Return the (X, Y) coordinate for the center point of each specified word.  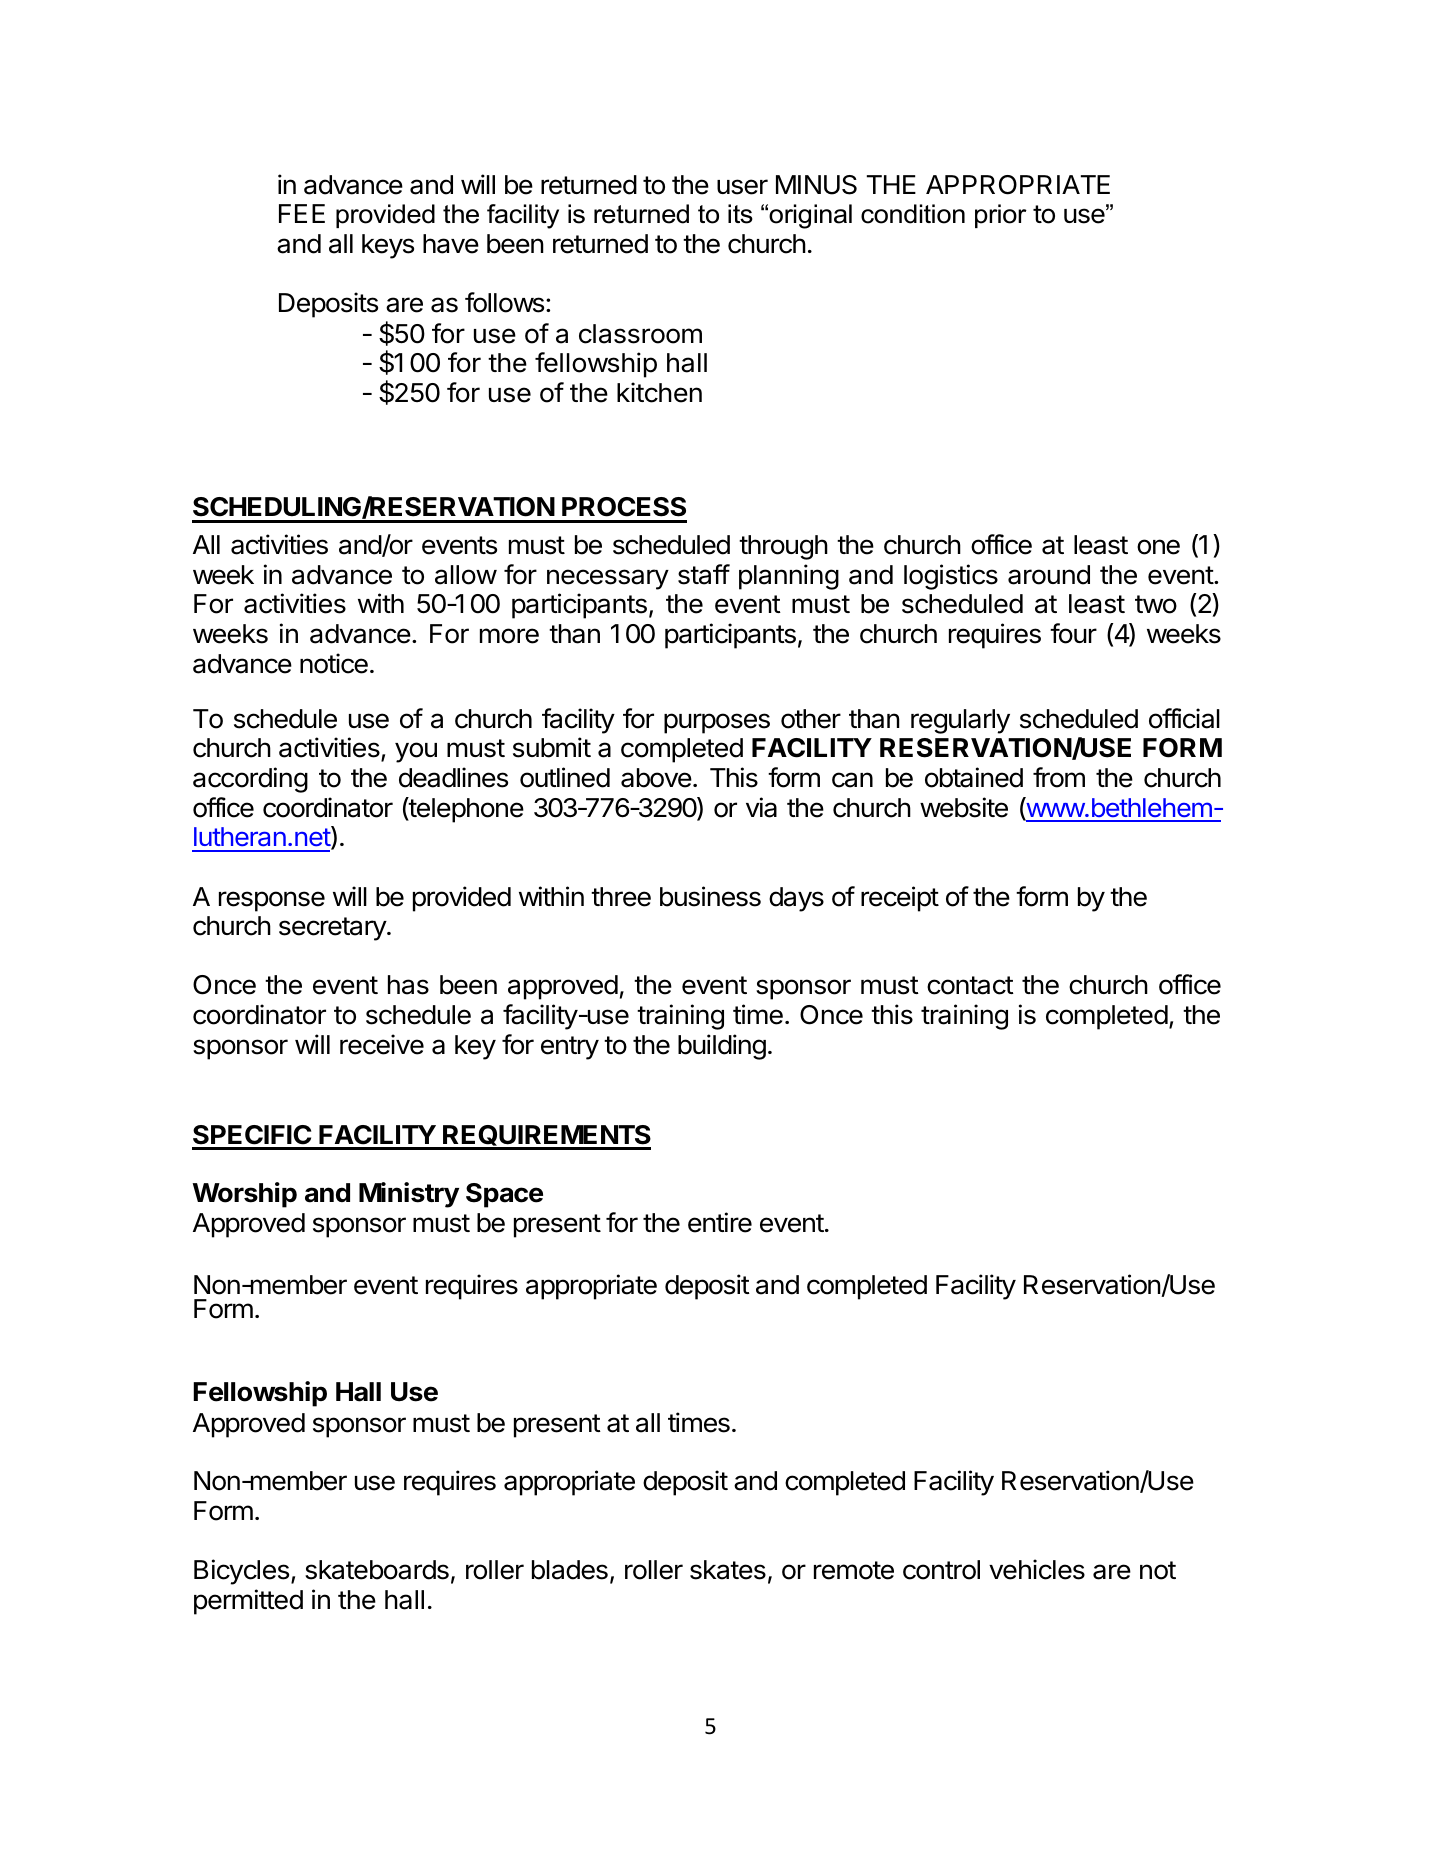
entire (720, 1222)
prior (1001, 216)
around (1049, 575)
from (1059, 777)
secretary (333, 929)
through (783, 547)
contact (970, 985)
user (742, 187)
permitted (248, 1602)
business (710, 896)
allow (466, 575)
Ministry (409, 1195)
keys (388, 246)
